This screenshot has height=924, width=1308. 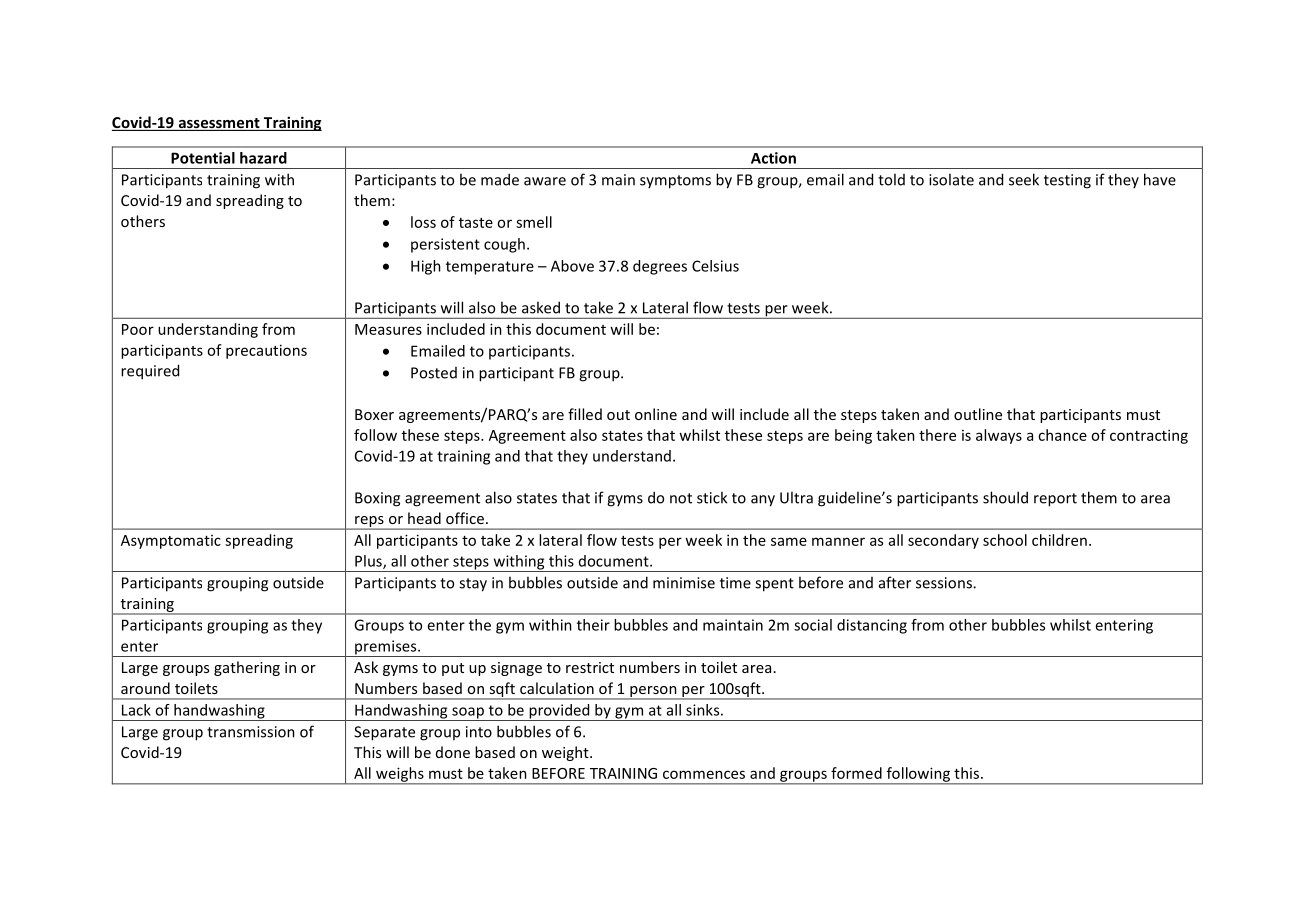 I want to click on testing, so click(x=1067, y=181).
